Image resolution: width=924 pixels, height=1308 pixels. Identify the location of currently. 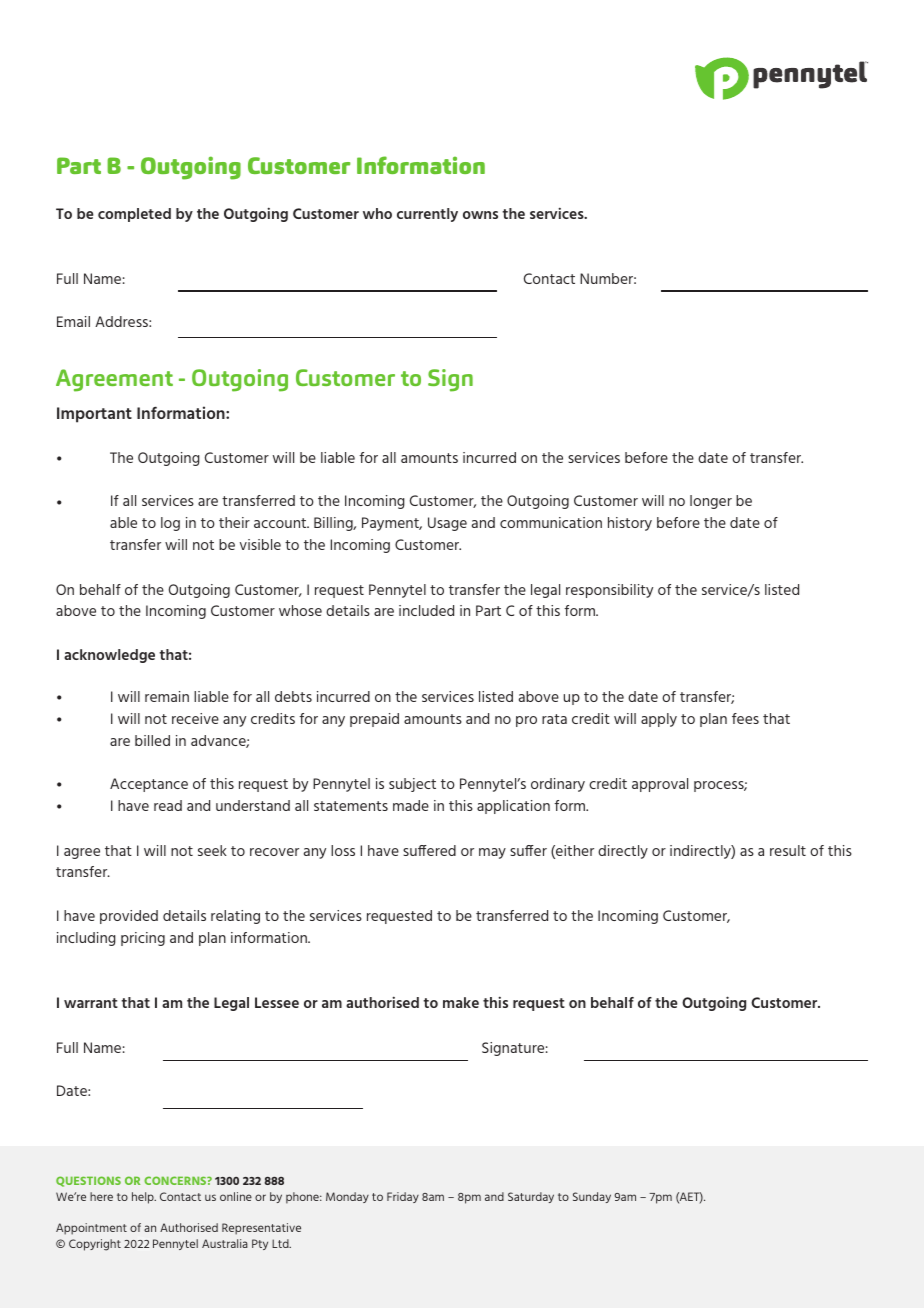
(427, 215).
